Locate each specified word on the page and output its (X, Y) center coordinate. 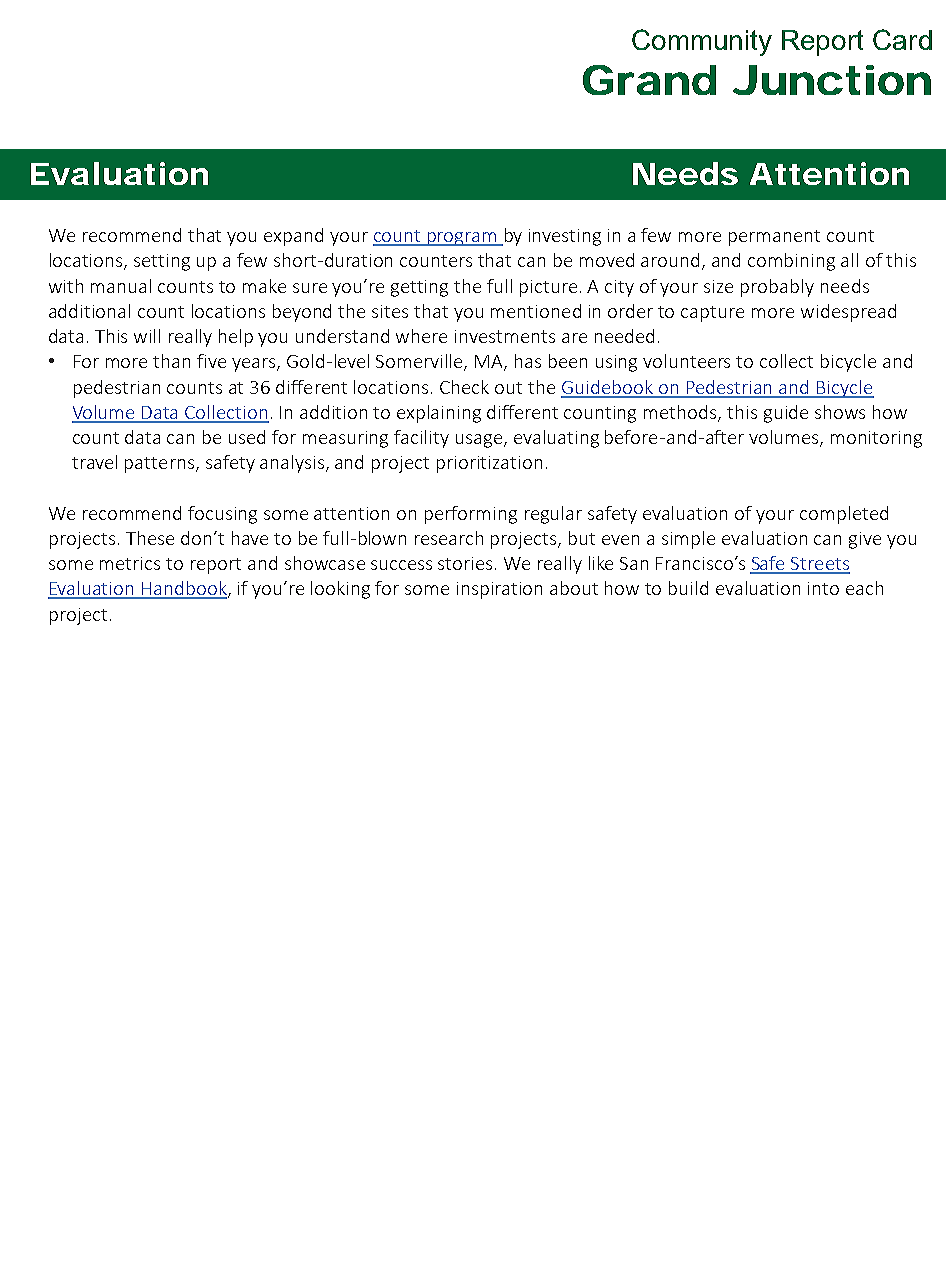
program (462, 239)
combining (791, 262)
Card (902, 39)
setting (162, 262)
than (171, 361)
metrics (130, 563)
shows (840, 412)
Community (702, 42)
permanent (774, 238)
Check (464, 387)
